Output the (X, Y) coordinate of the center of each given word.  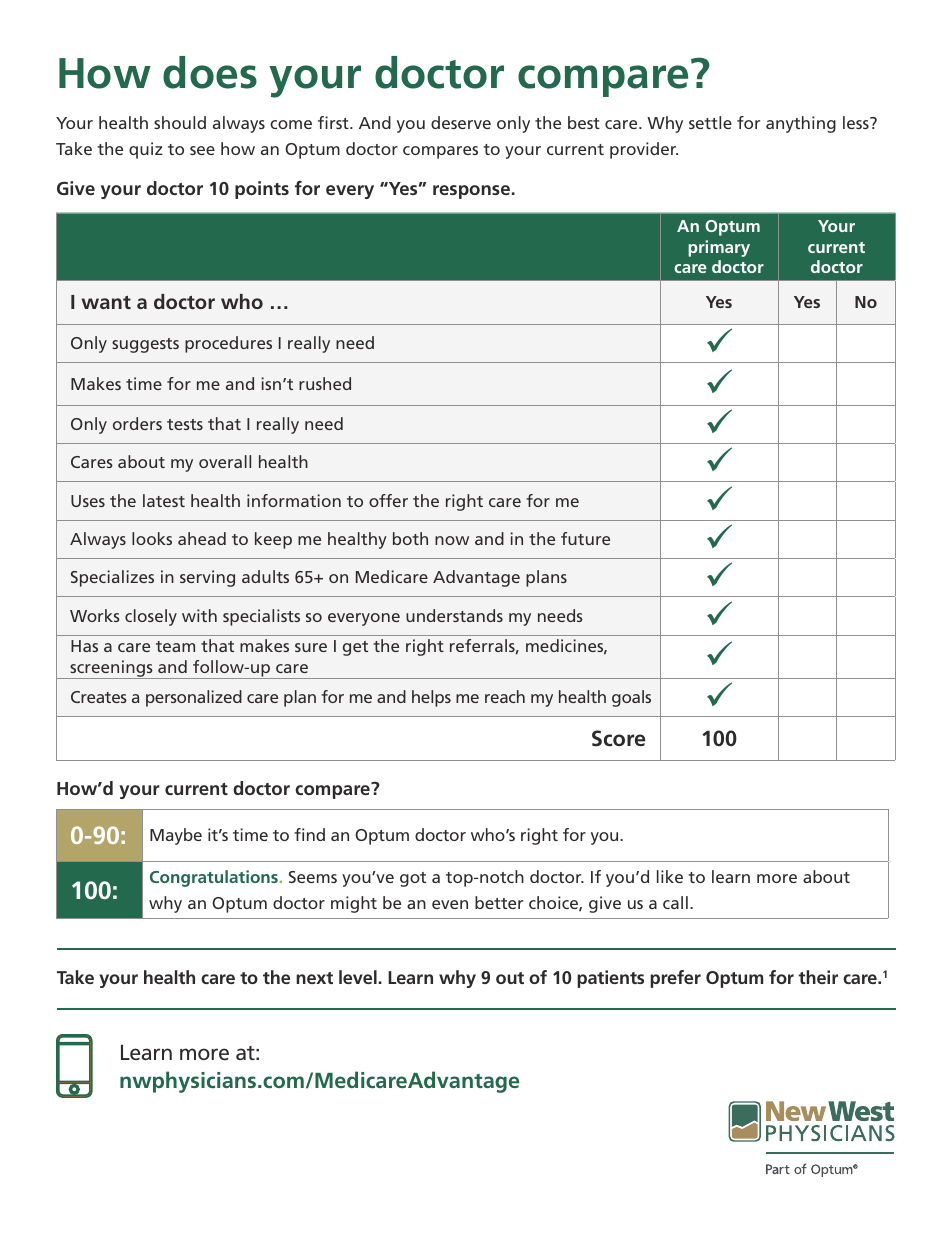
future (585, 538)
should (180, 122)
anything (801, 124)
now (452, 540)
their (818, 977)
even (450, 904)
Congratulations (214, 878)
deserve (461, 122)
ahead (202, 538)
